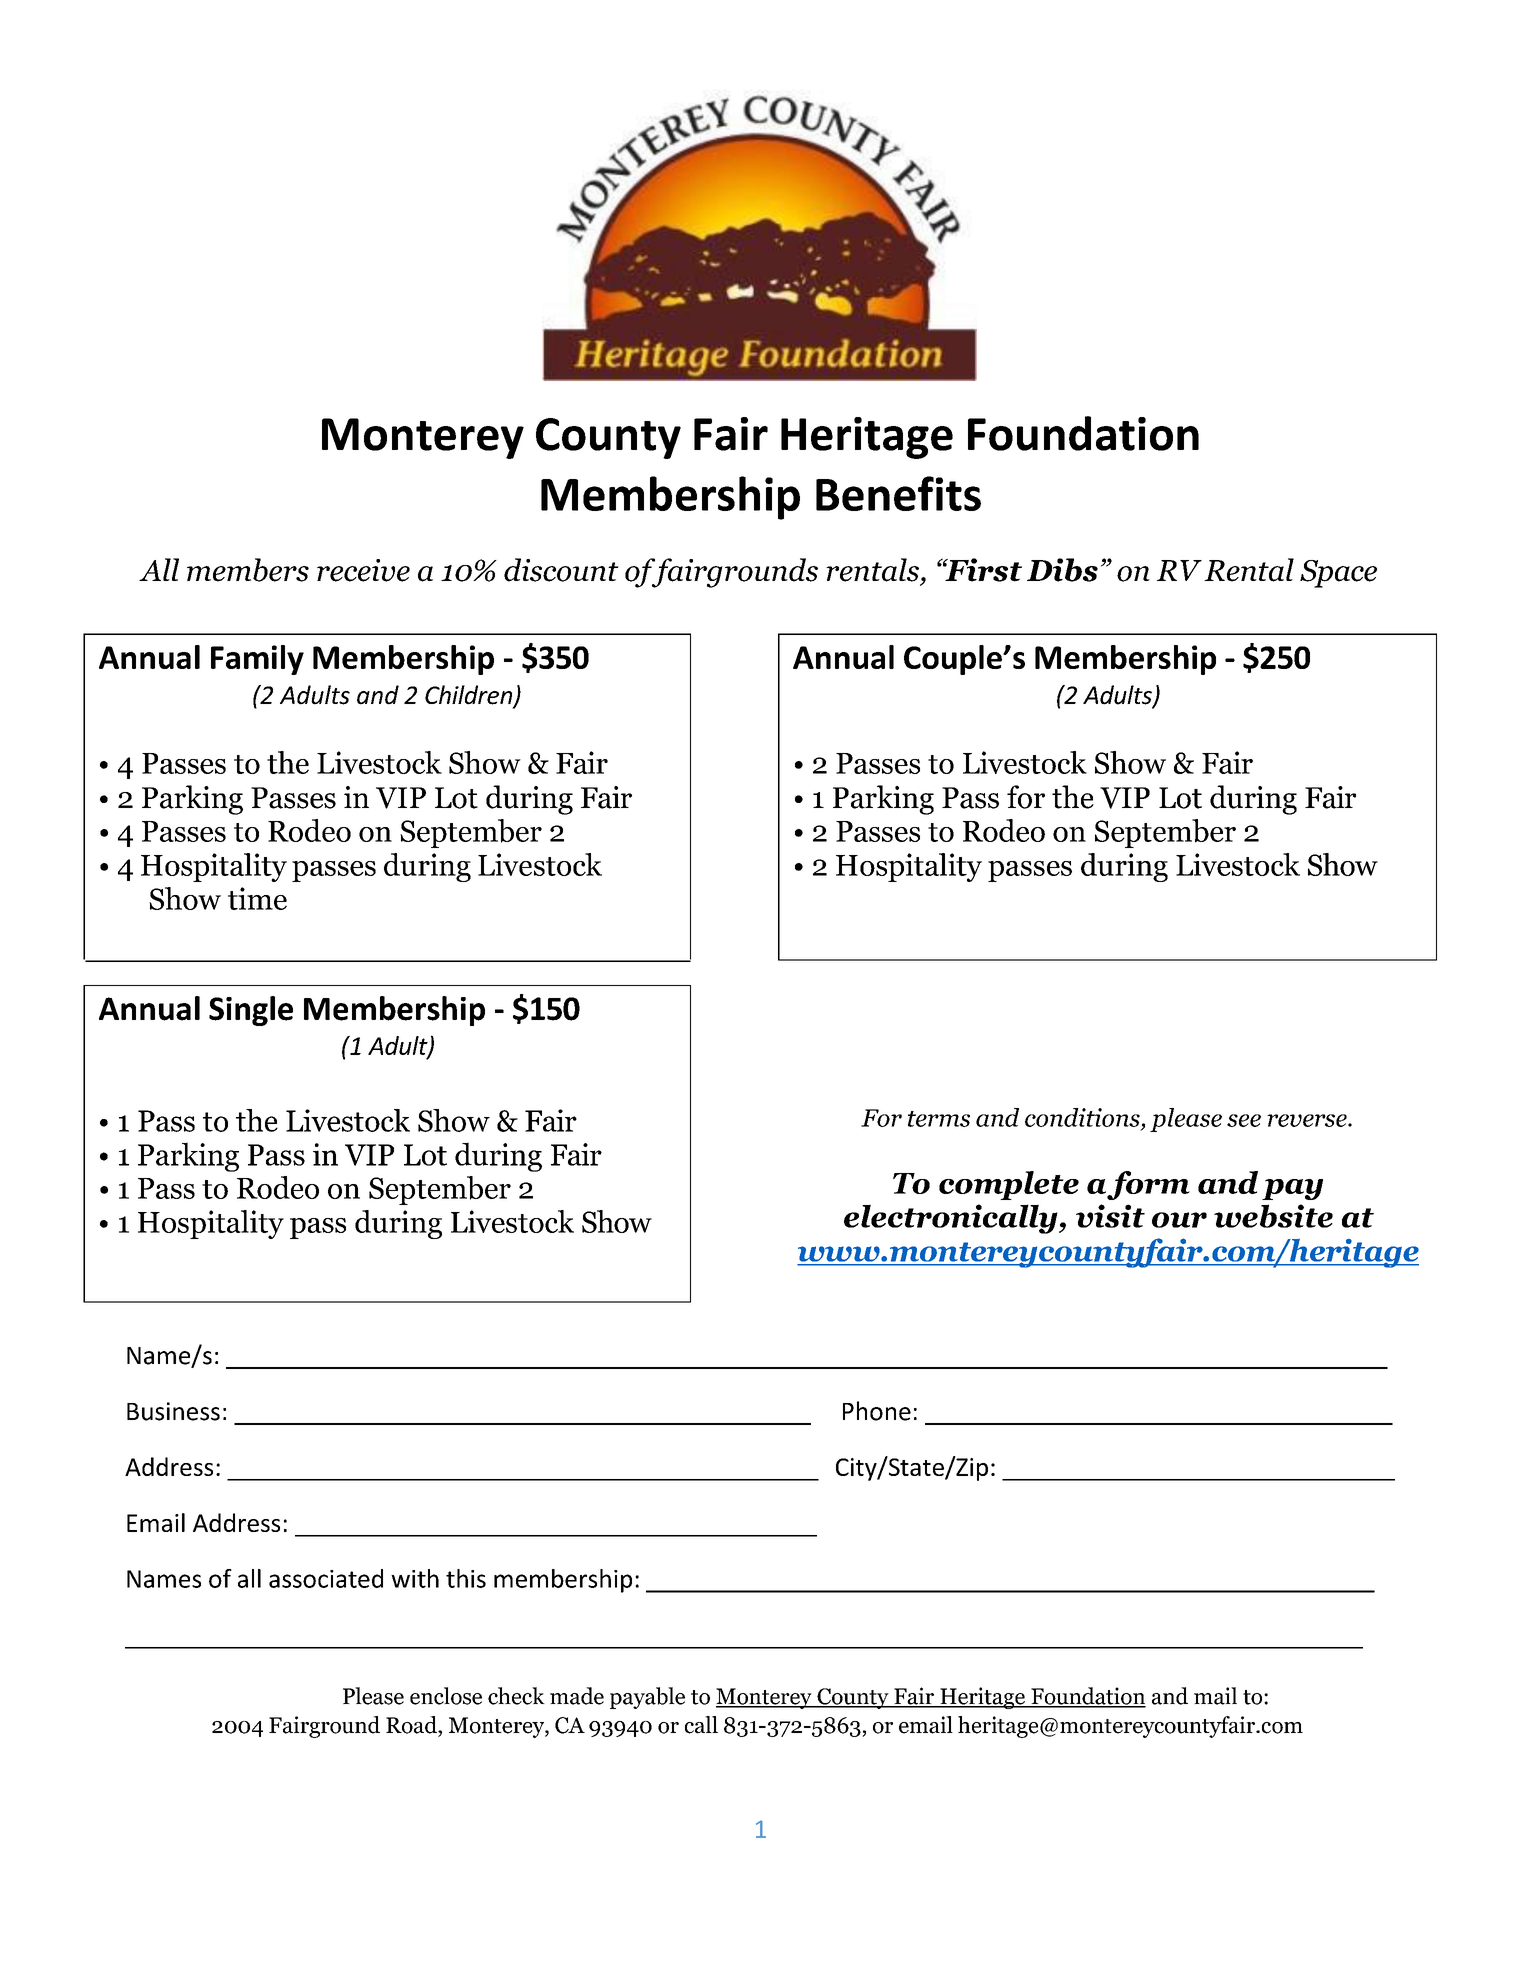  What do you see at coordinates (1244, 1120) in the image?
I see `see` at bounding box center [1244, 1120].
